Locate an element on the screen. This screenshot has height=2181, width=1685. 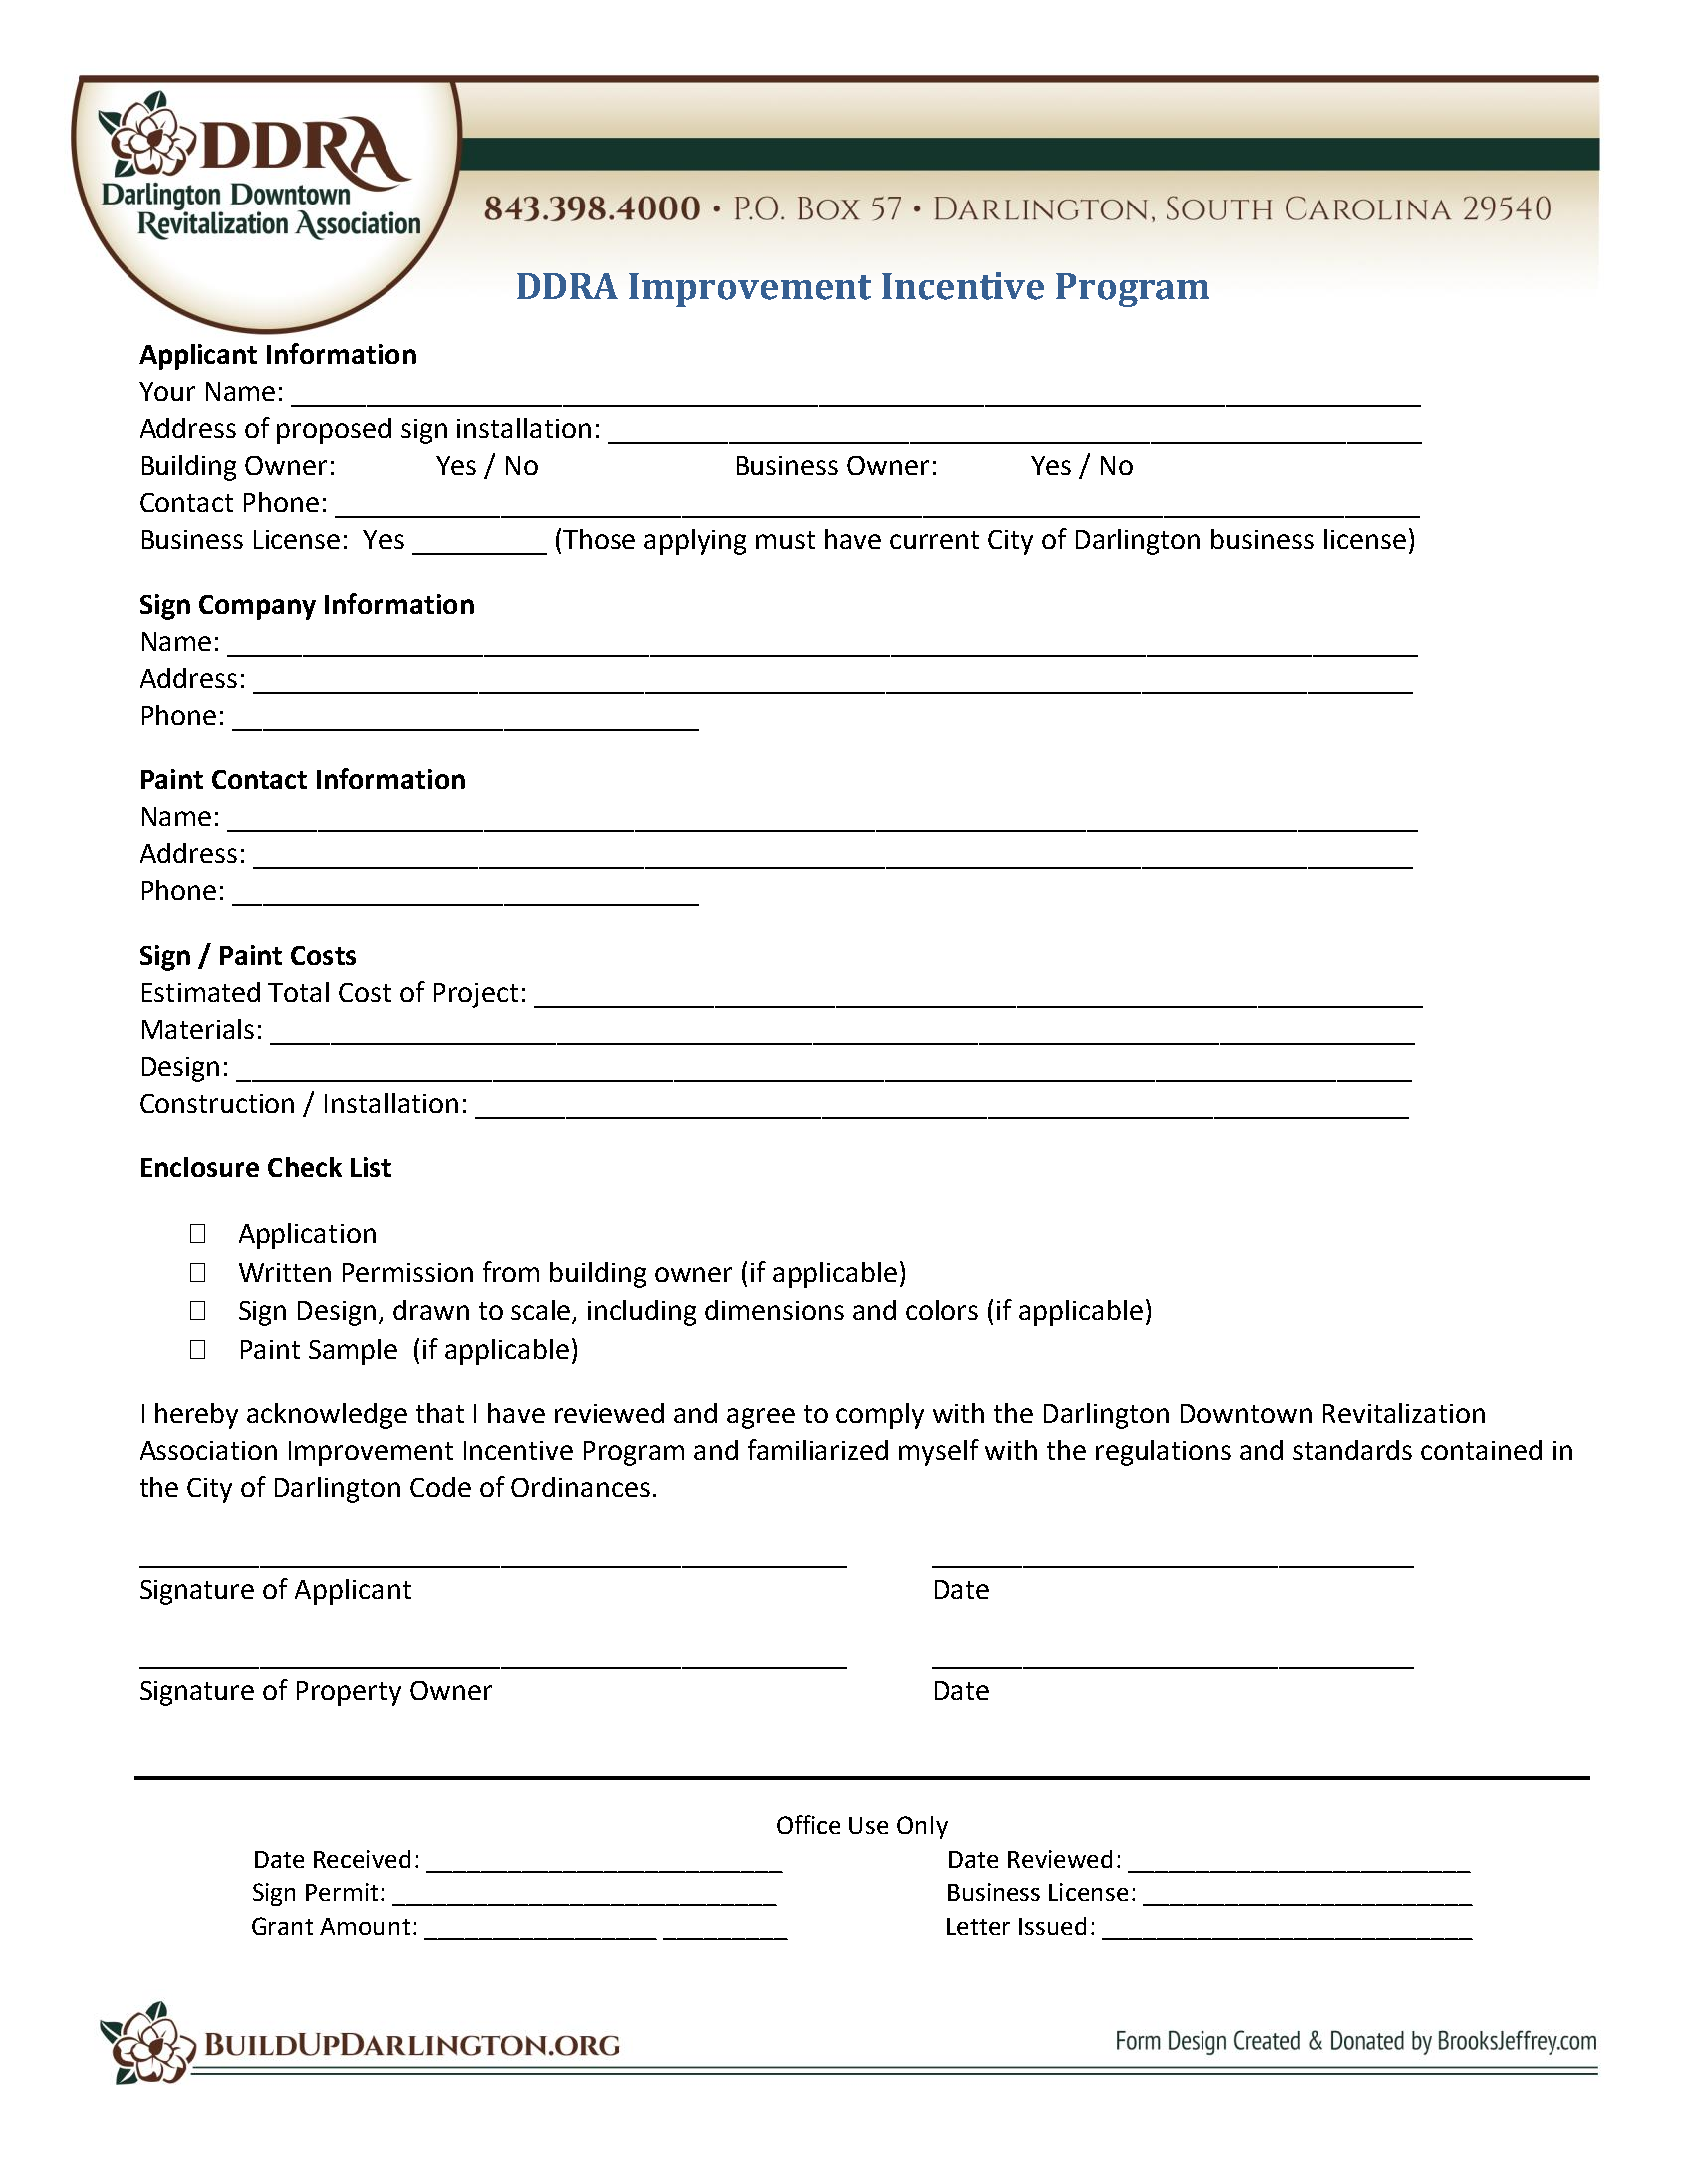
Revitalization is located at coordinates (1404, 1413).
